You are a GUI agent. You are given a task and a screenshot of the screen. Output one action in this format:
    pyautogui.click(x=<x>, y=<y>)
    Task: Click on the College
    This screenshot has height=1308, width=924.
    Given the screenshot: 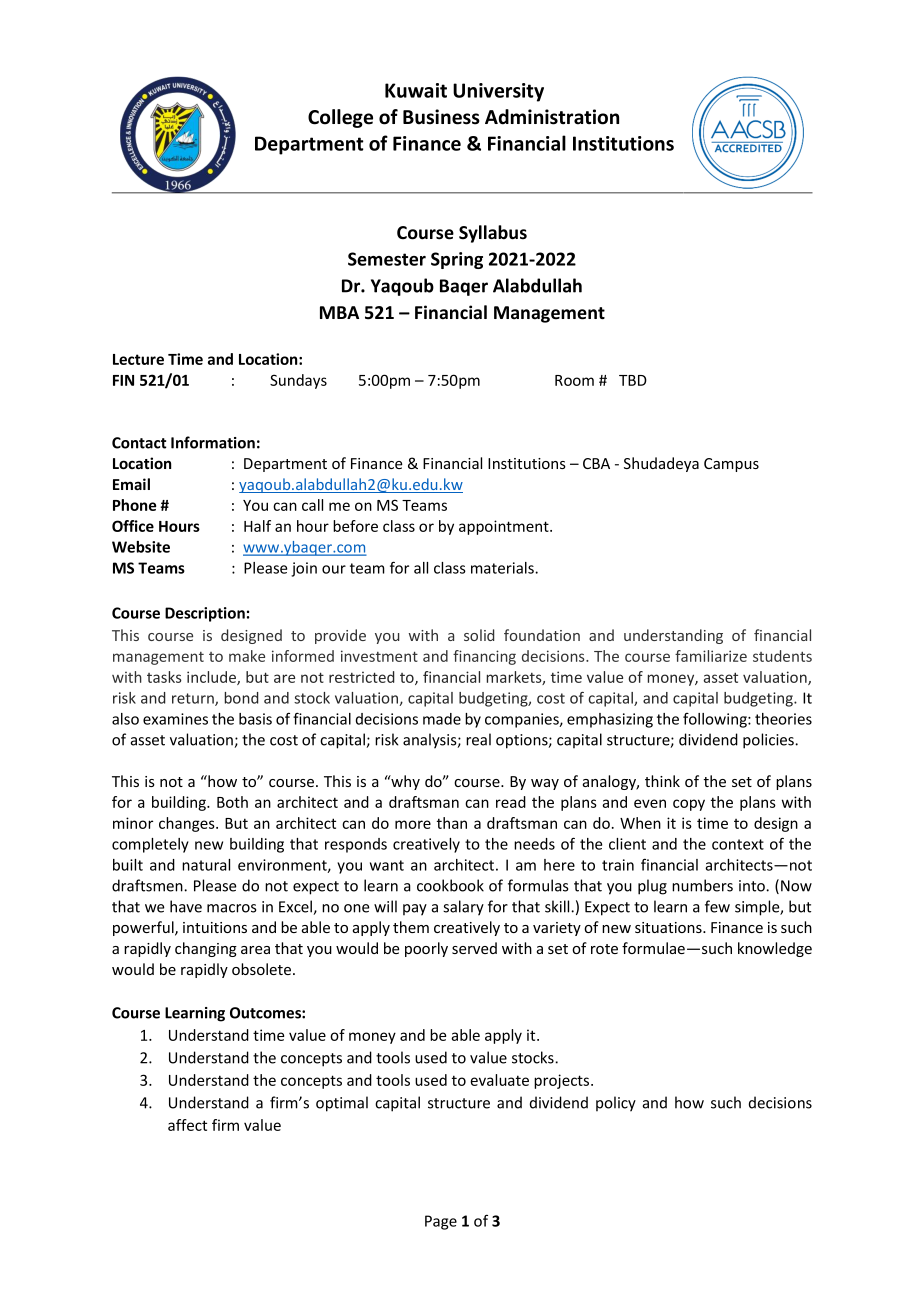 What is the action you would take?
    pyautogui.click(x=340, y=118)
